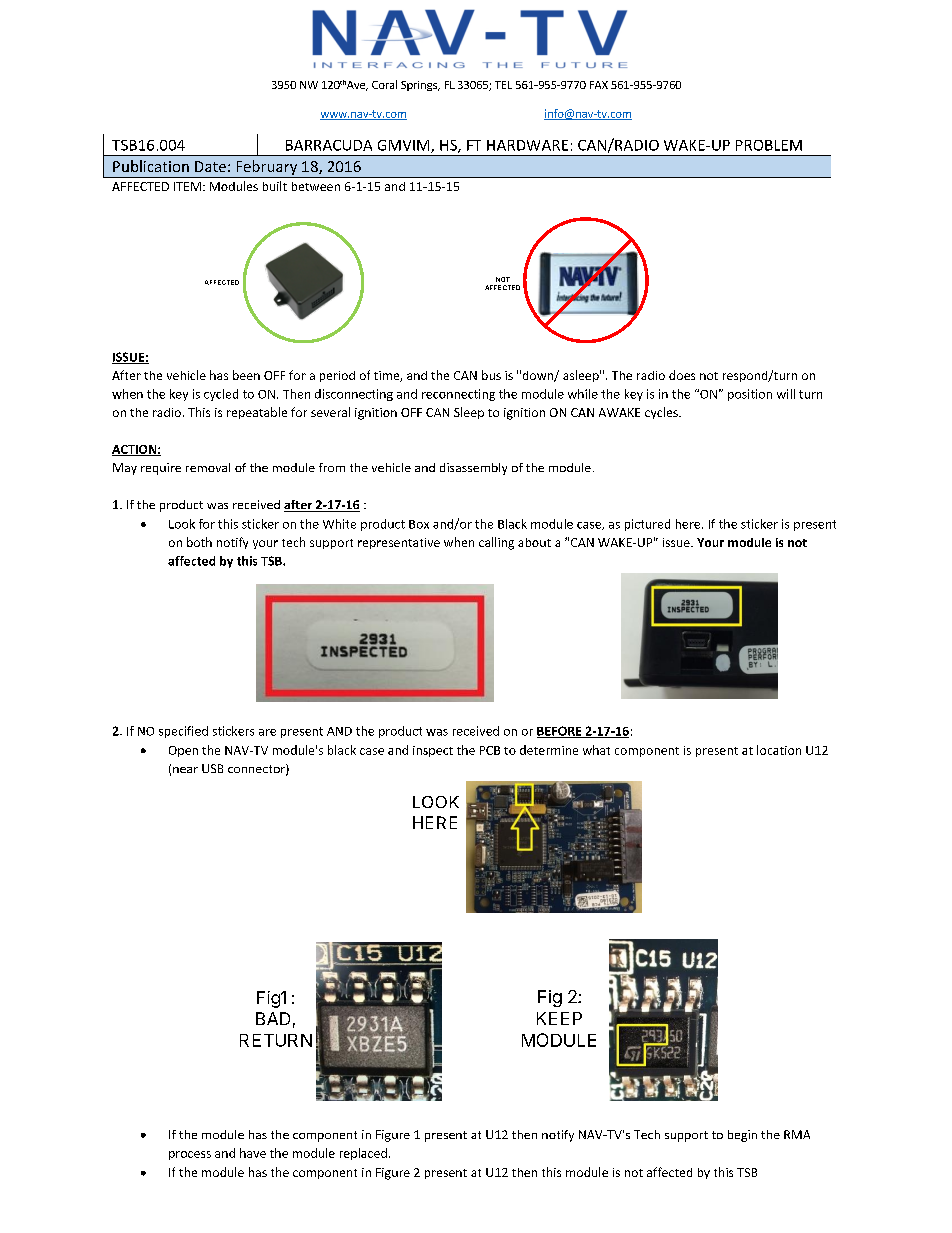 The width and height of the screenshot is (952, 1233). I want to click on pictured, so click(647, 525).
